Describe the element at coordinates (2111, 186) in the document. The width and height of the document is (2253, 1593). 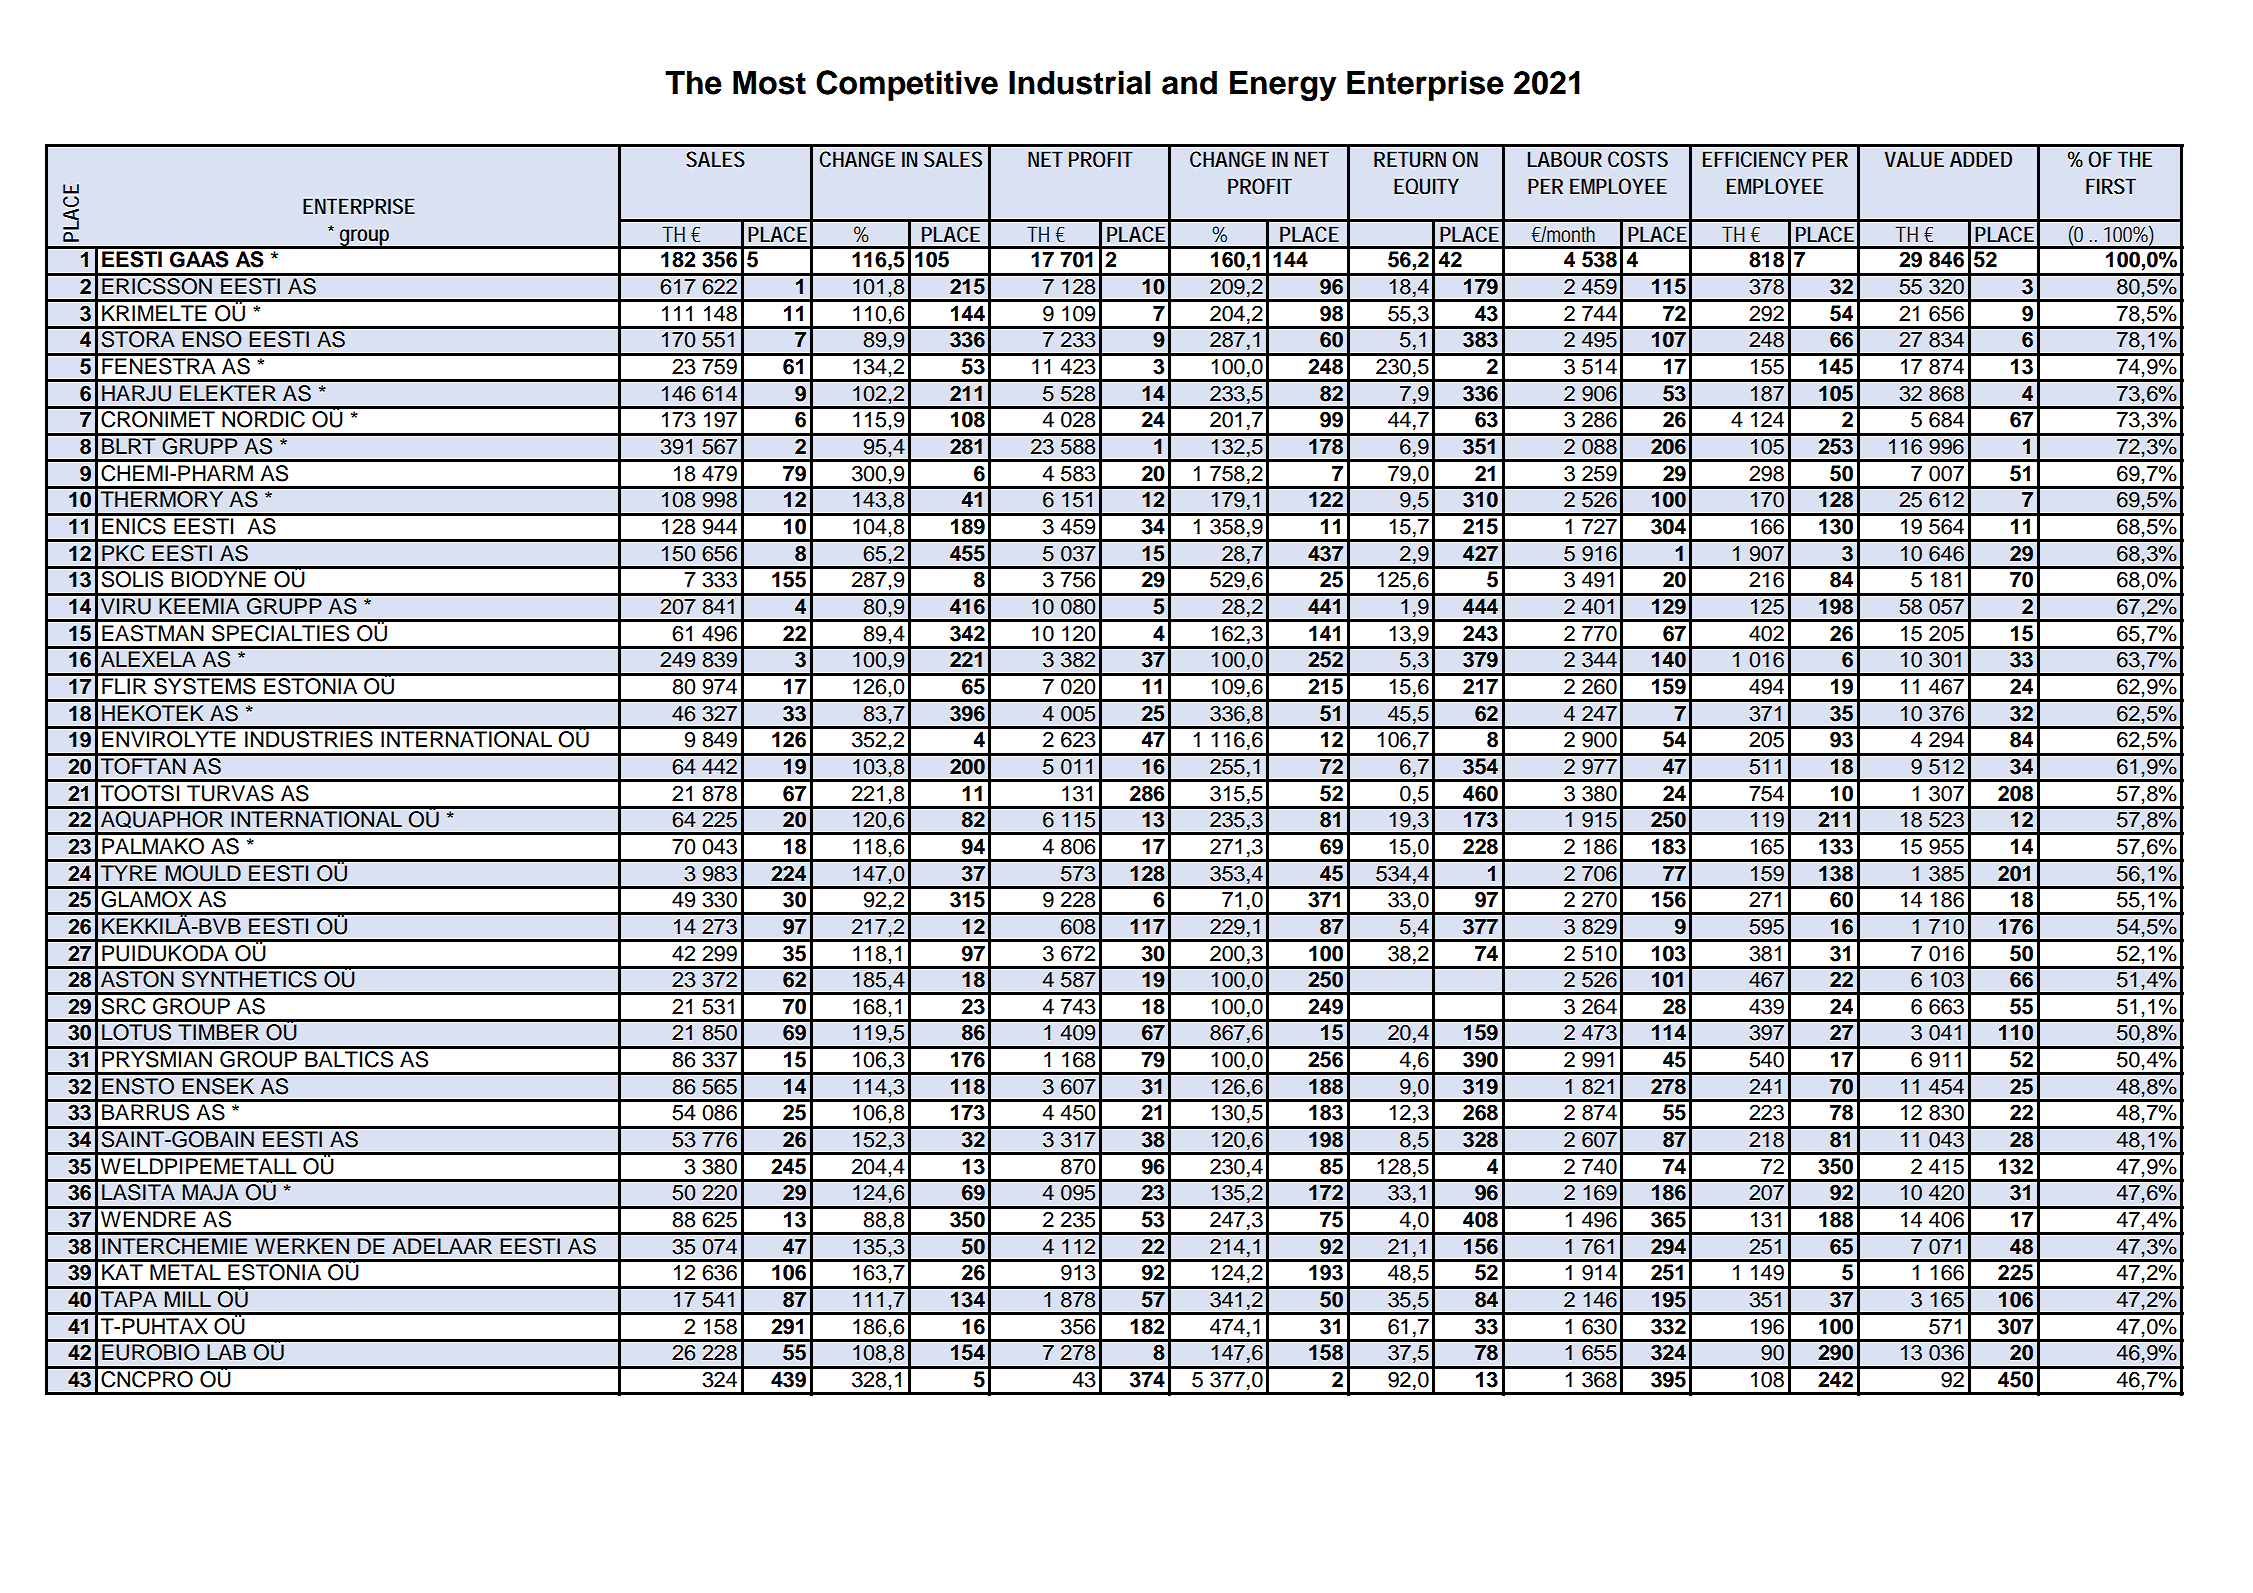
I see `FIRST` at that location.
